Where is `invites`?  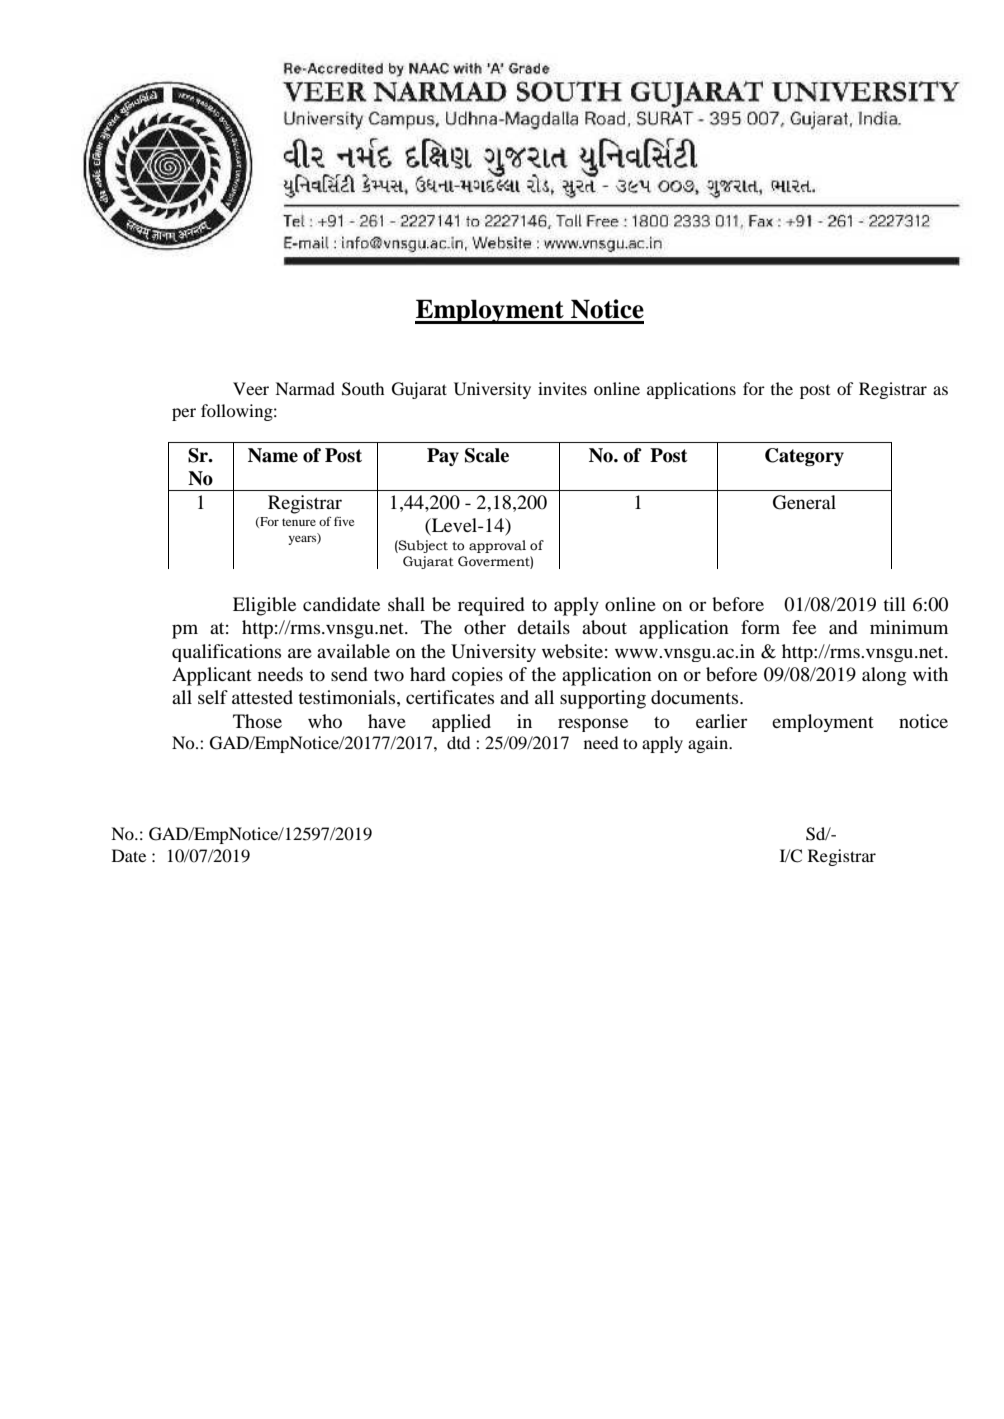 invites is located at coordinates (562, 388).
